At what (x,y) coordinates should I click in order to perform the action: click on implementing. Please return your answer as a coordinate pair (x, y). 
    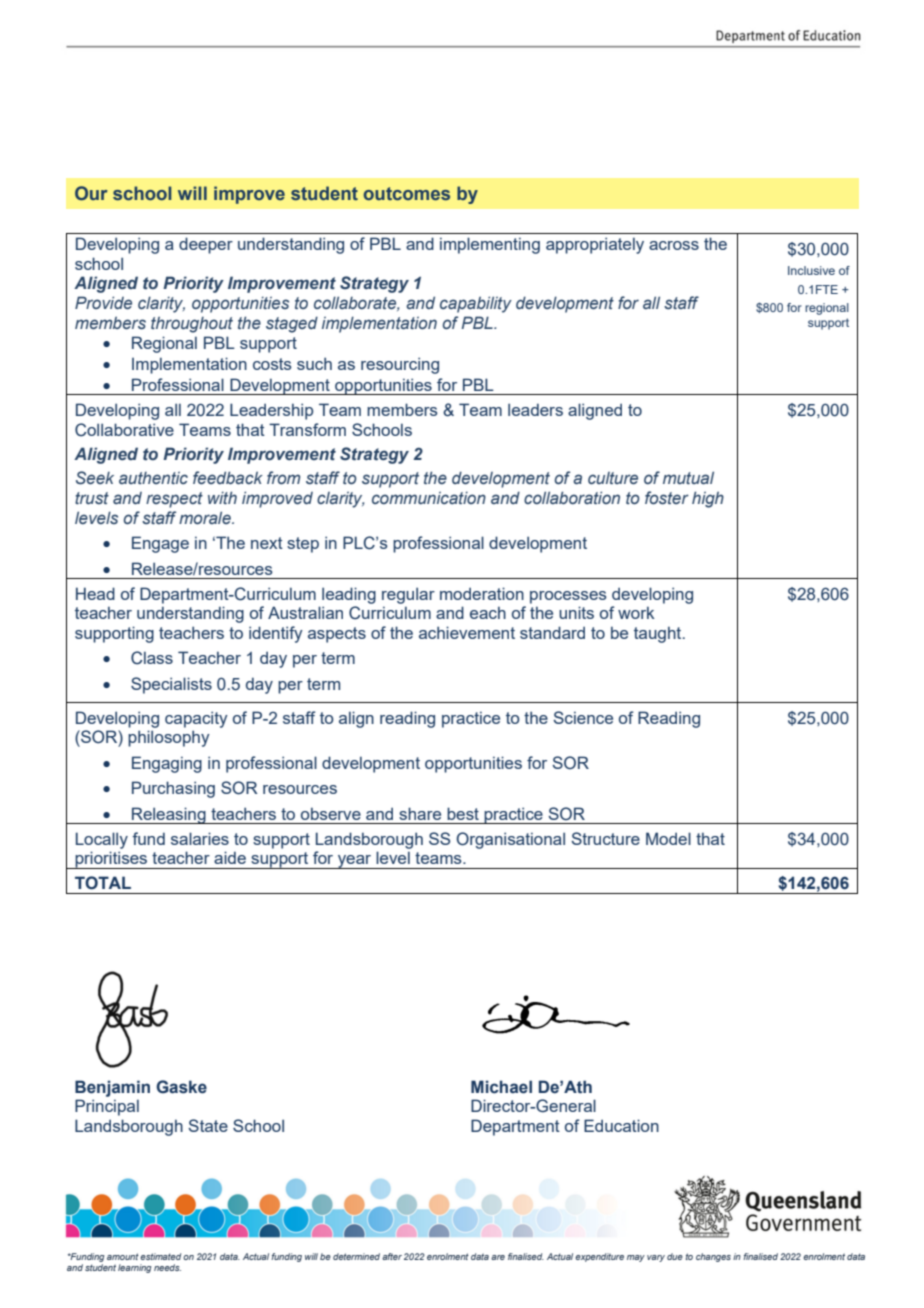
    Looking at the image, I should click on (490, 245).
